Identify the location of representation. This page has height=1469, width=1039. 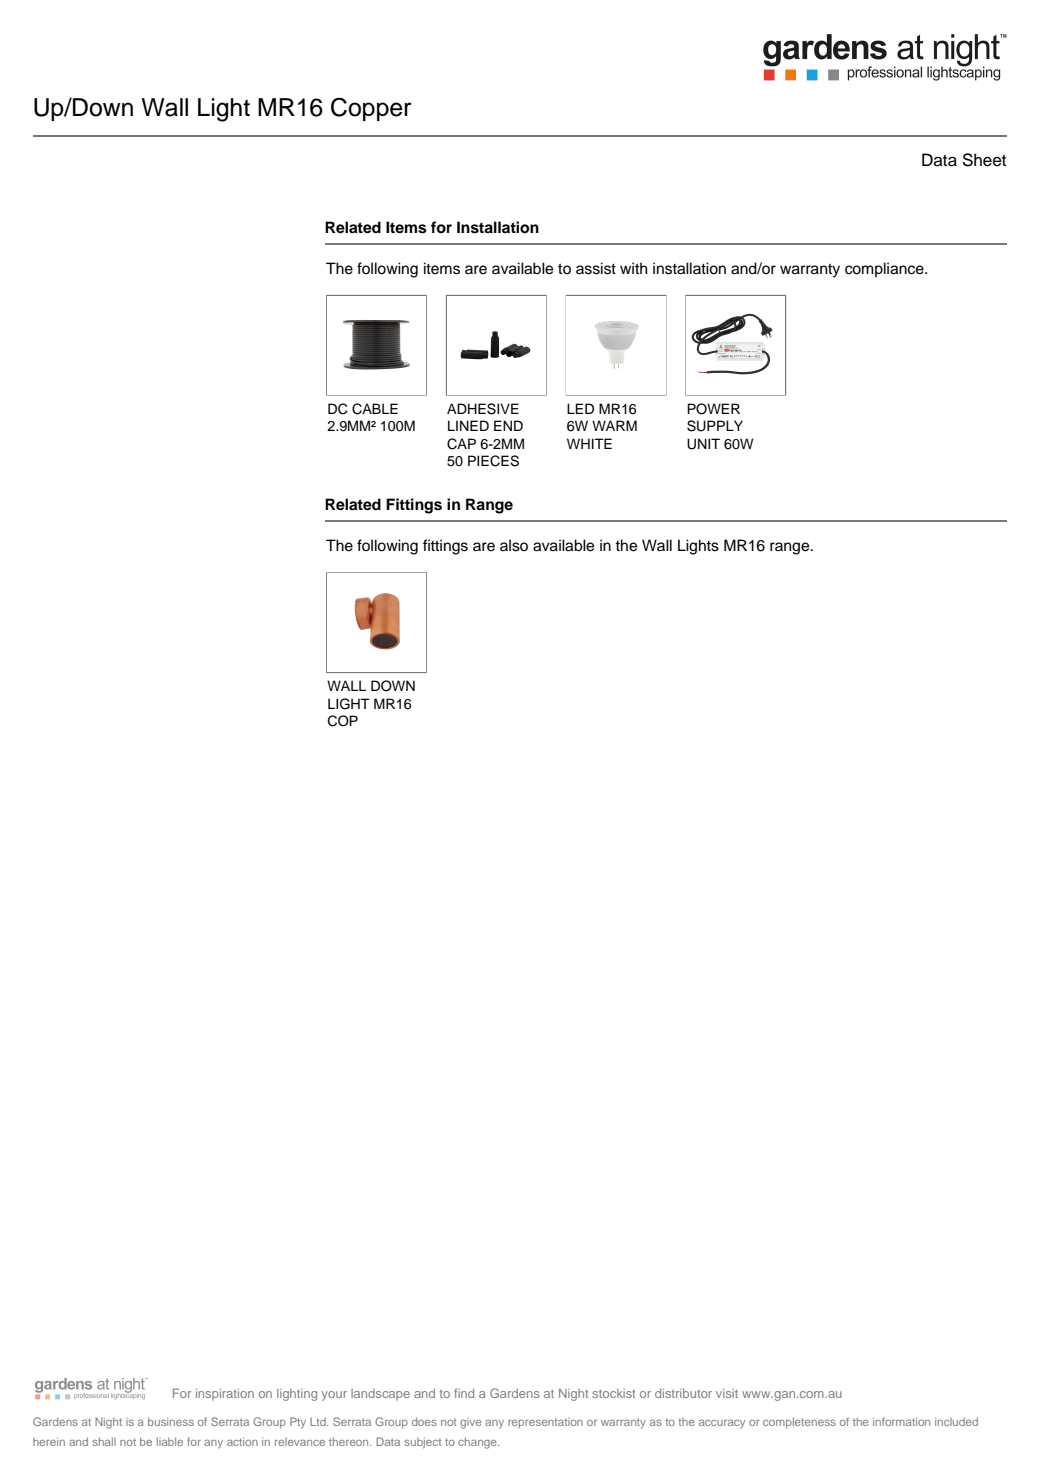
(545, 1423).
